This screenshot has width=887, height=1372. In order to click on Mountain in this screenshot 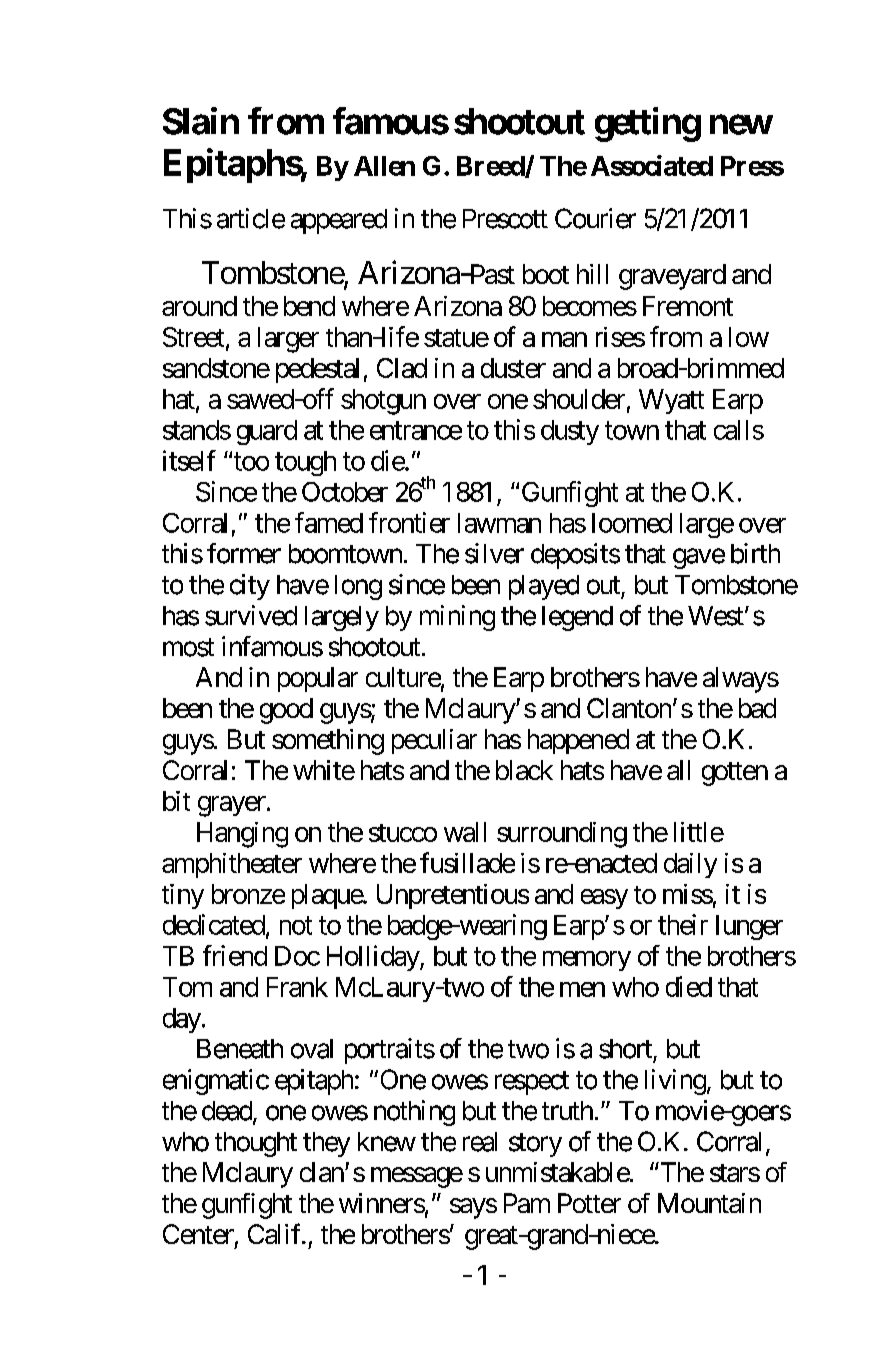, I will do `click(709, 1203)`.
